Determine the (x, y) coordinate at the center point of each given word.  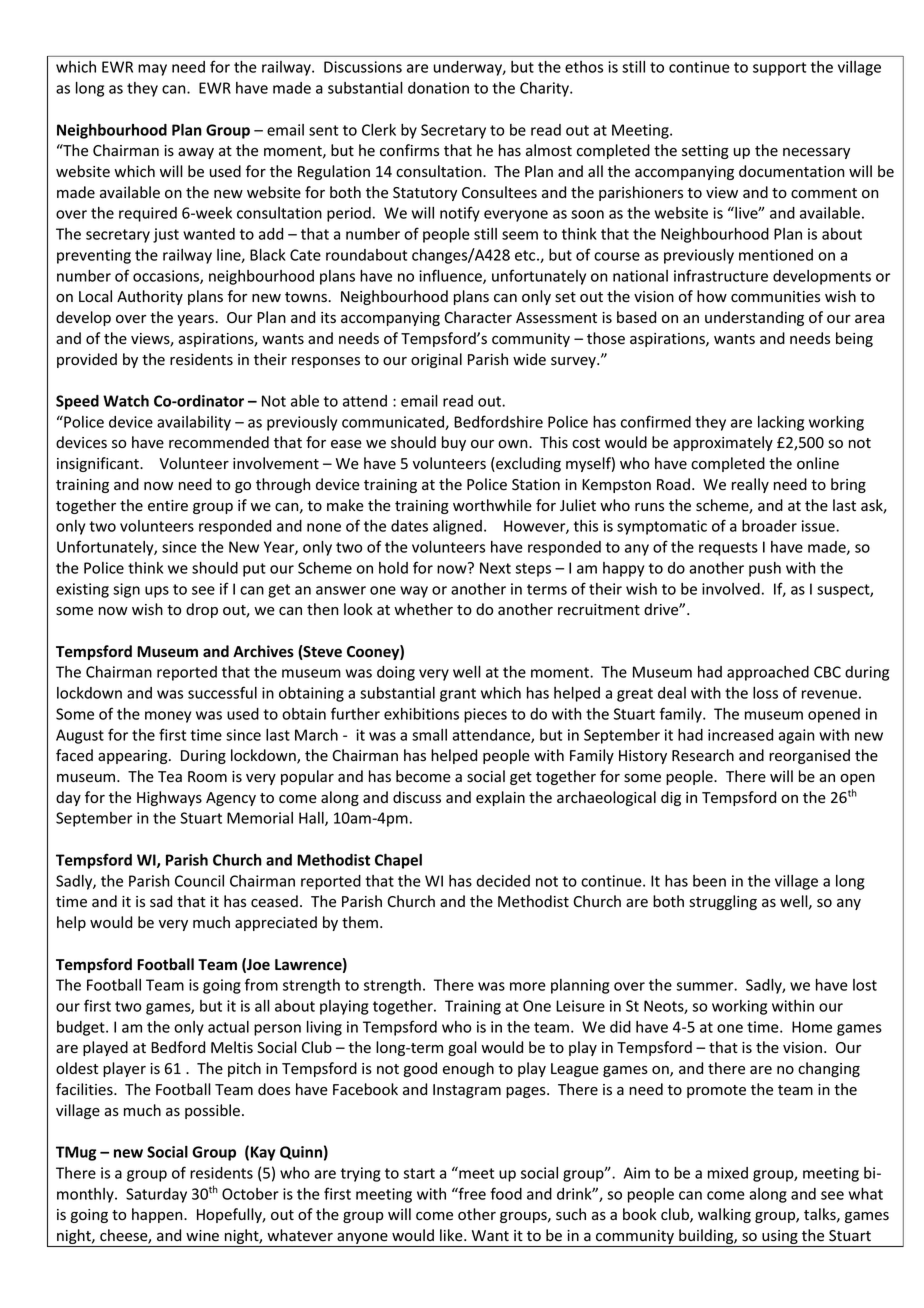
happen (158, 1215)
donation (438, 88)
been (709, 881)
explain (500, 798)
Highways (169, 798)
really (750, 485)
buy (454, 443)
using (780, 1238)
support (779, 69)
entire (168, 506)
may (152, 70)
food (506, 1193)
